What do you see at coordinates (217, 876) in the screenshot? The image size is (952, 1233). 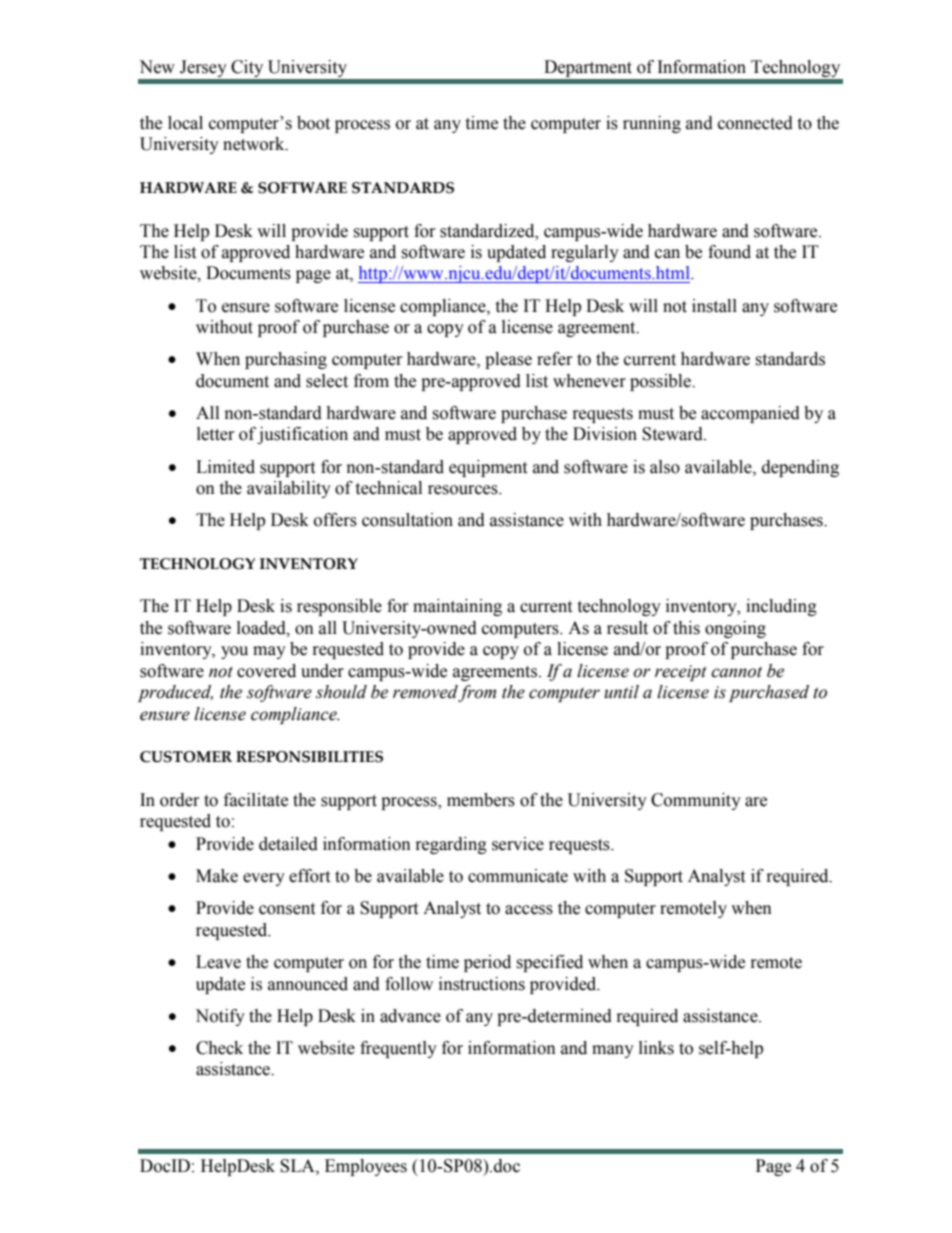 I see `Make` at bounding box center [217, 876].
